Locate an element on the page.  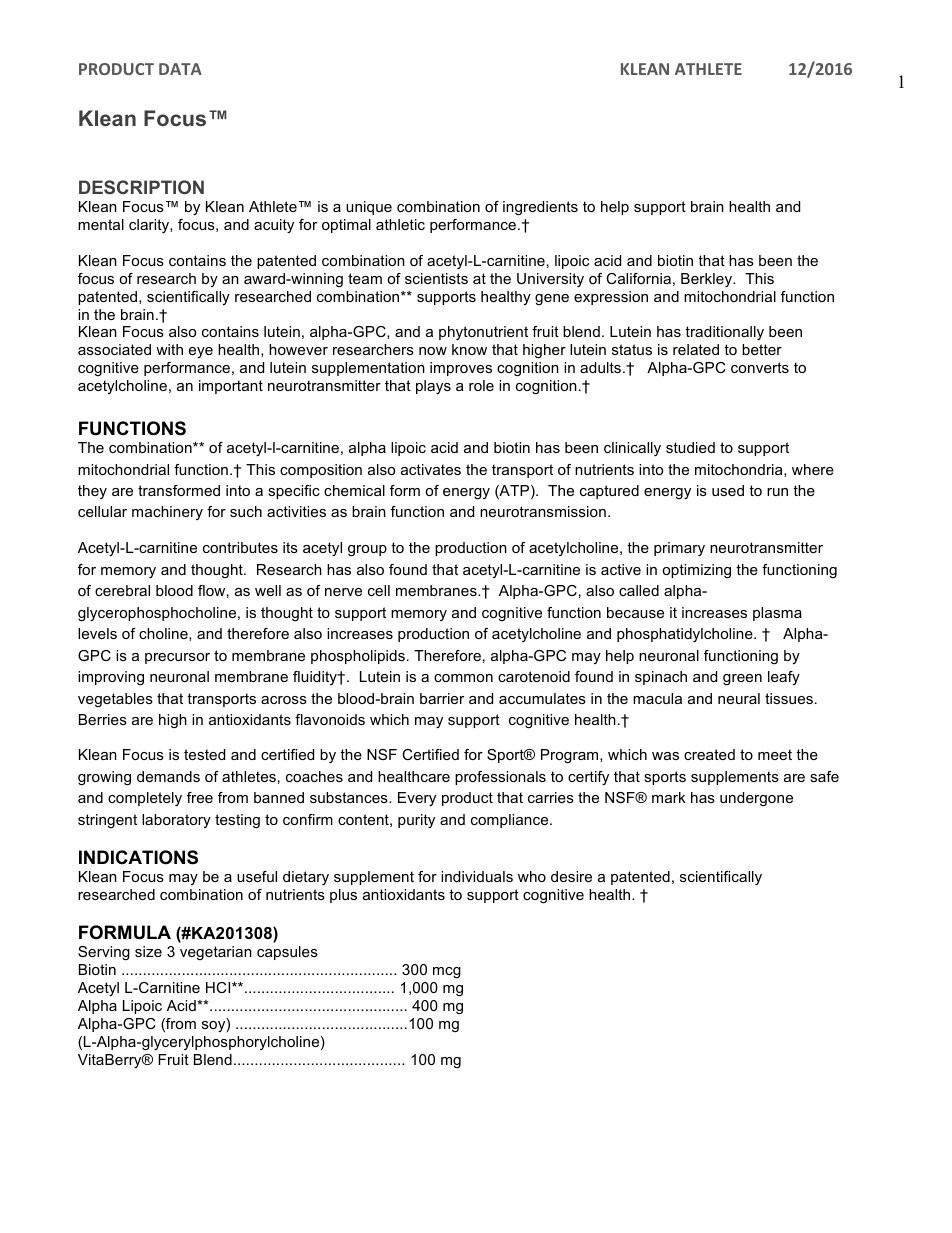
size is located at coordinates (148, 951).
